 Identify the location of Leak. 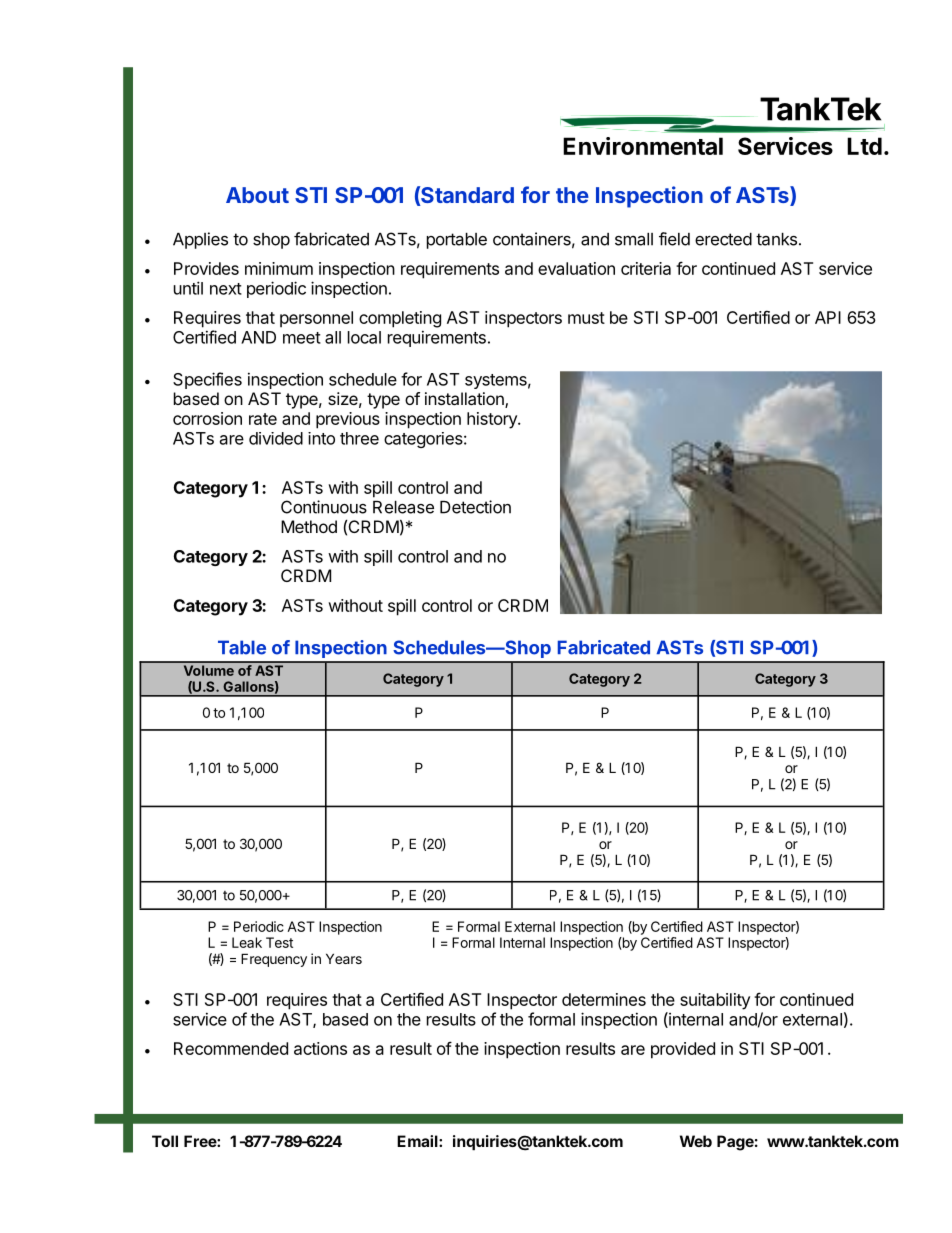
(247, 942).
